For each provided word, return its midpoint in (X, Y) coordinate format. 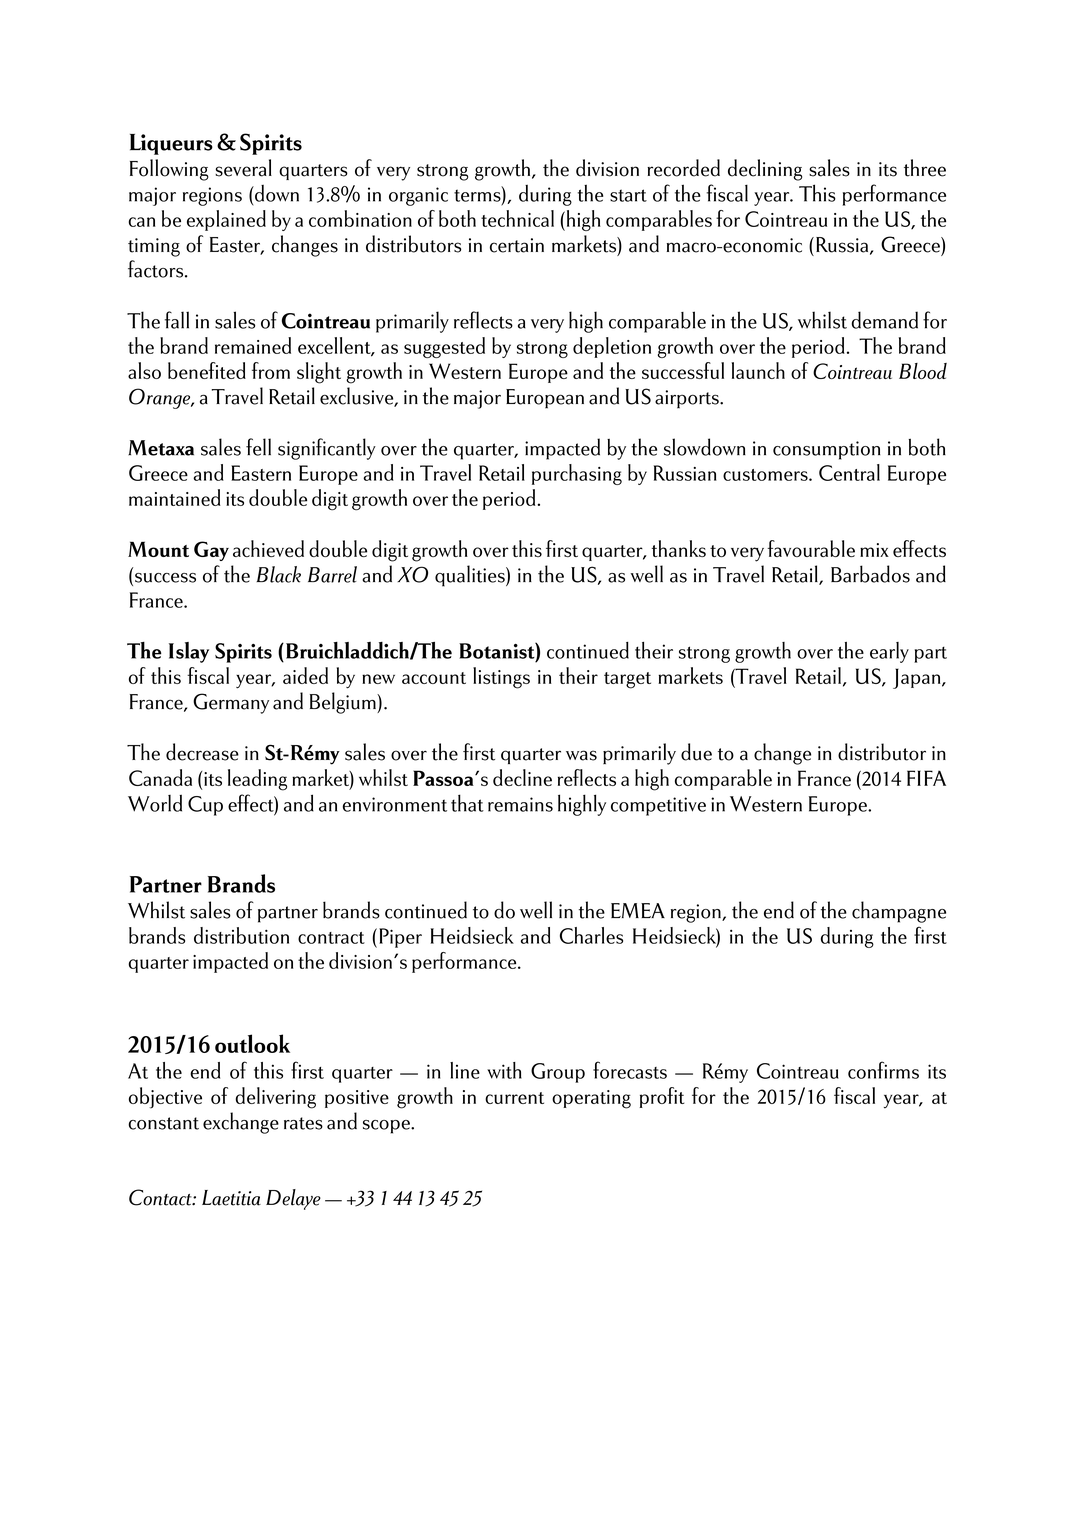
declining (765, 170)
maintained (175, 497)
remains (520, 804)
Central (849, 472)
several (243, 168)
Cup (205, 806)
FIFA (926, 778)
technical (517, 218)
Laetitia (231, 1198)
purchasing (577, 474)
